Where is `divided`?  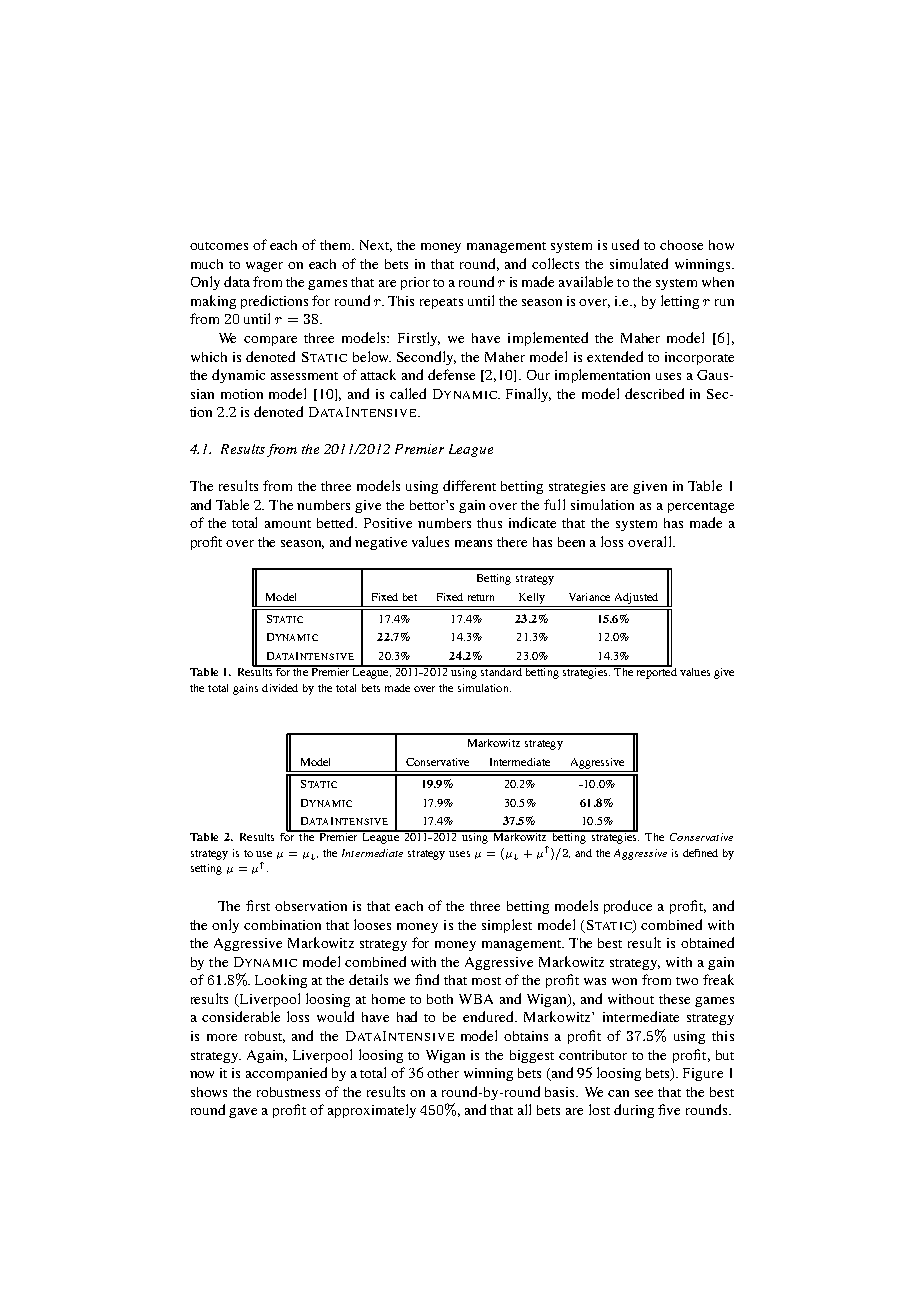 divided is located at coordinates (280, 688).
